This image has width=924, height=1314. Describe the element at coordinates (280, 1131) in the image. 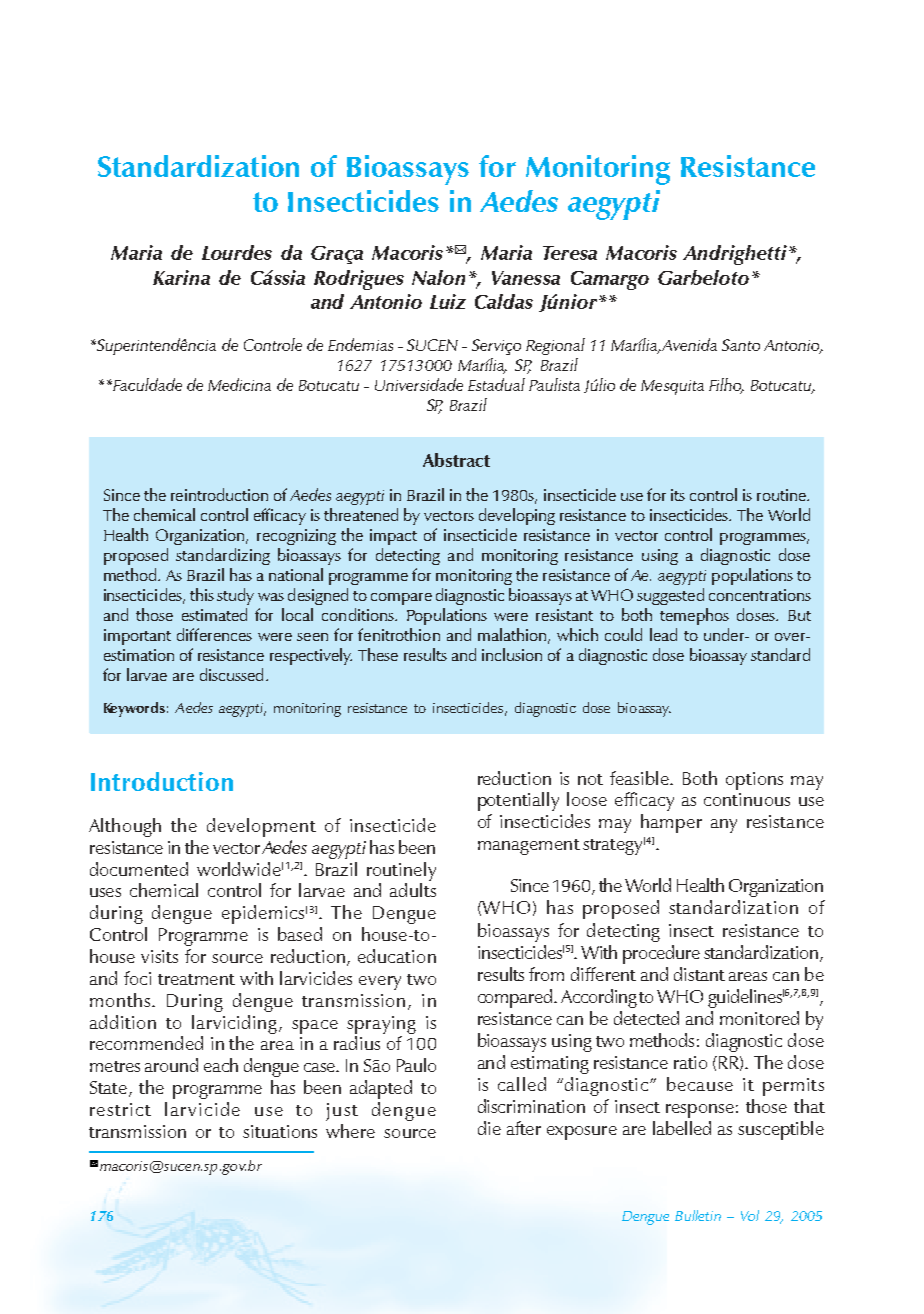

I see `situations` at that location.
